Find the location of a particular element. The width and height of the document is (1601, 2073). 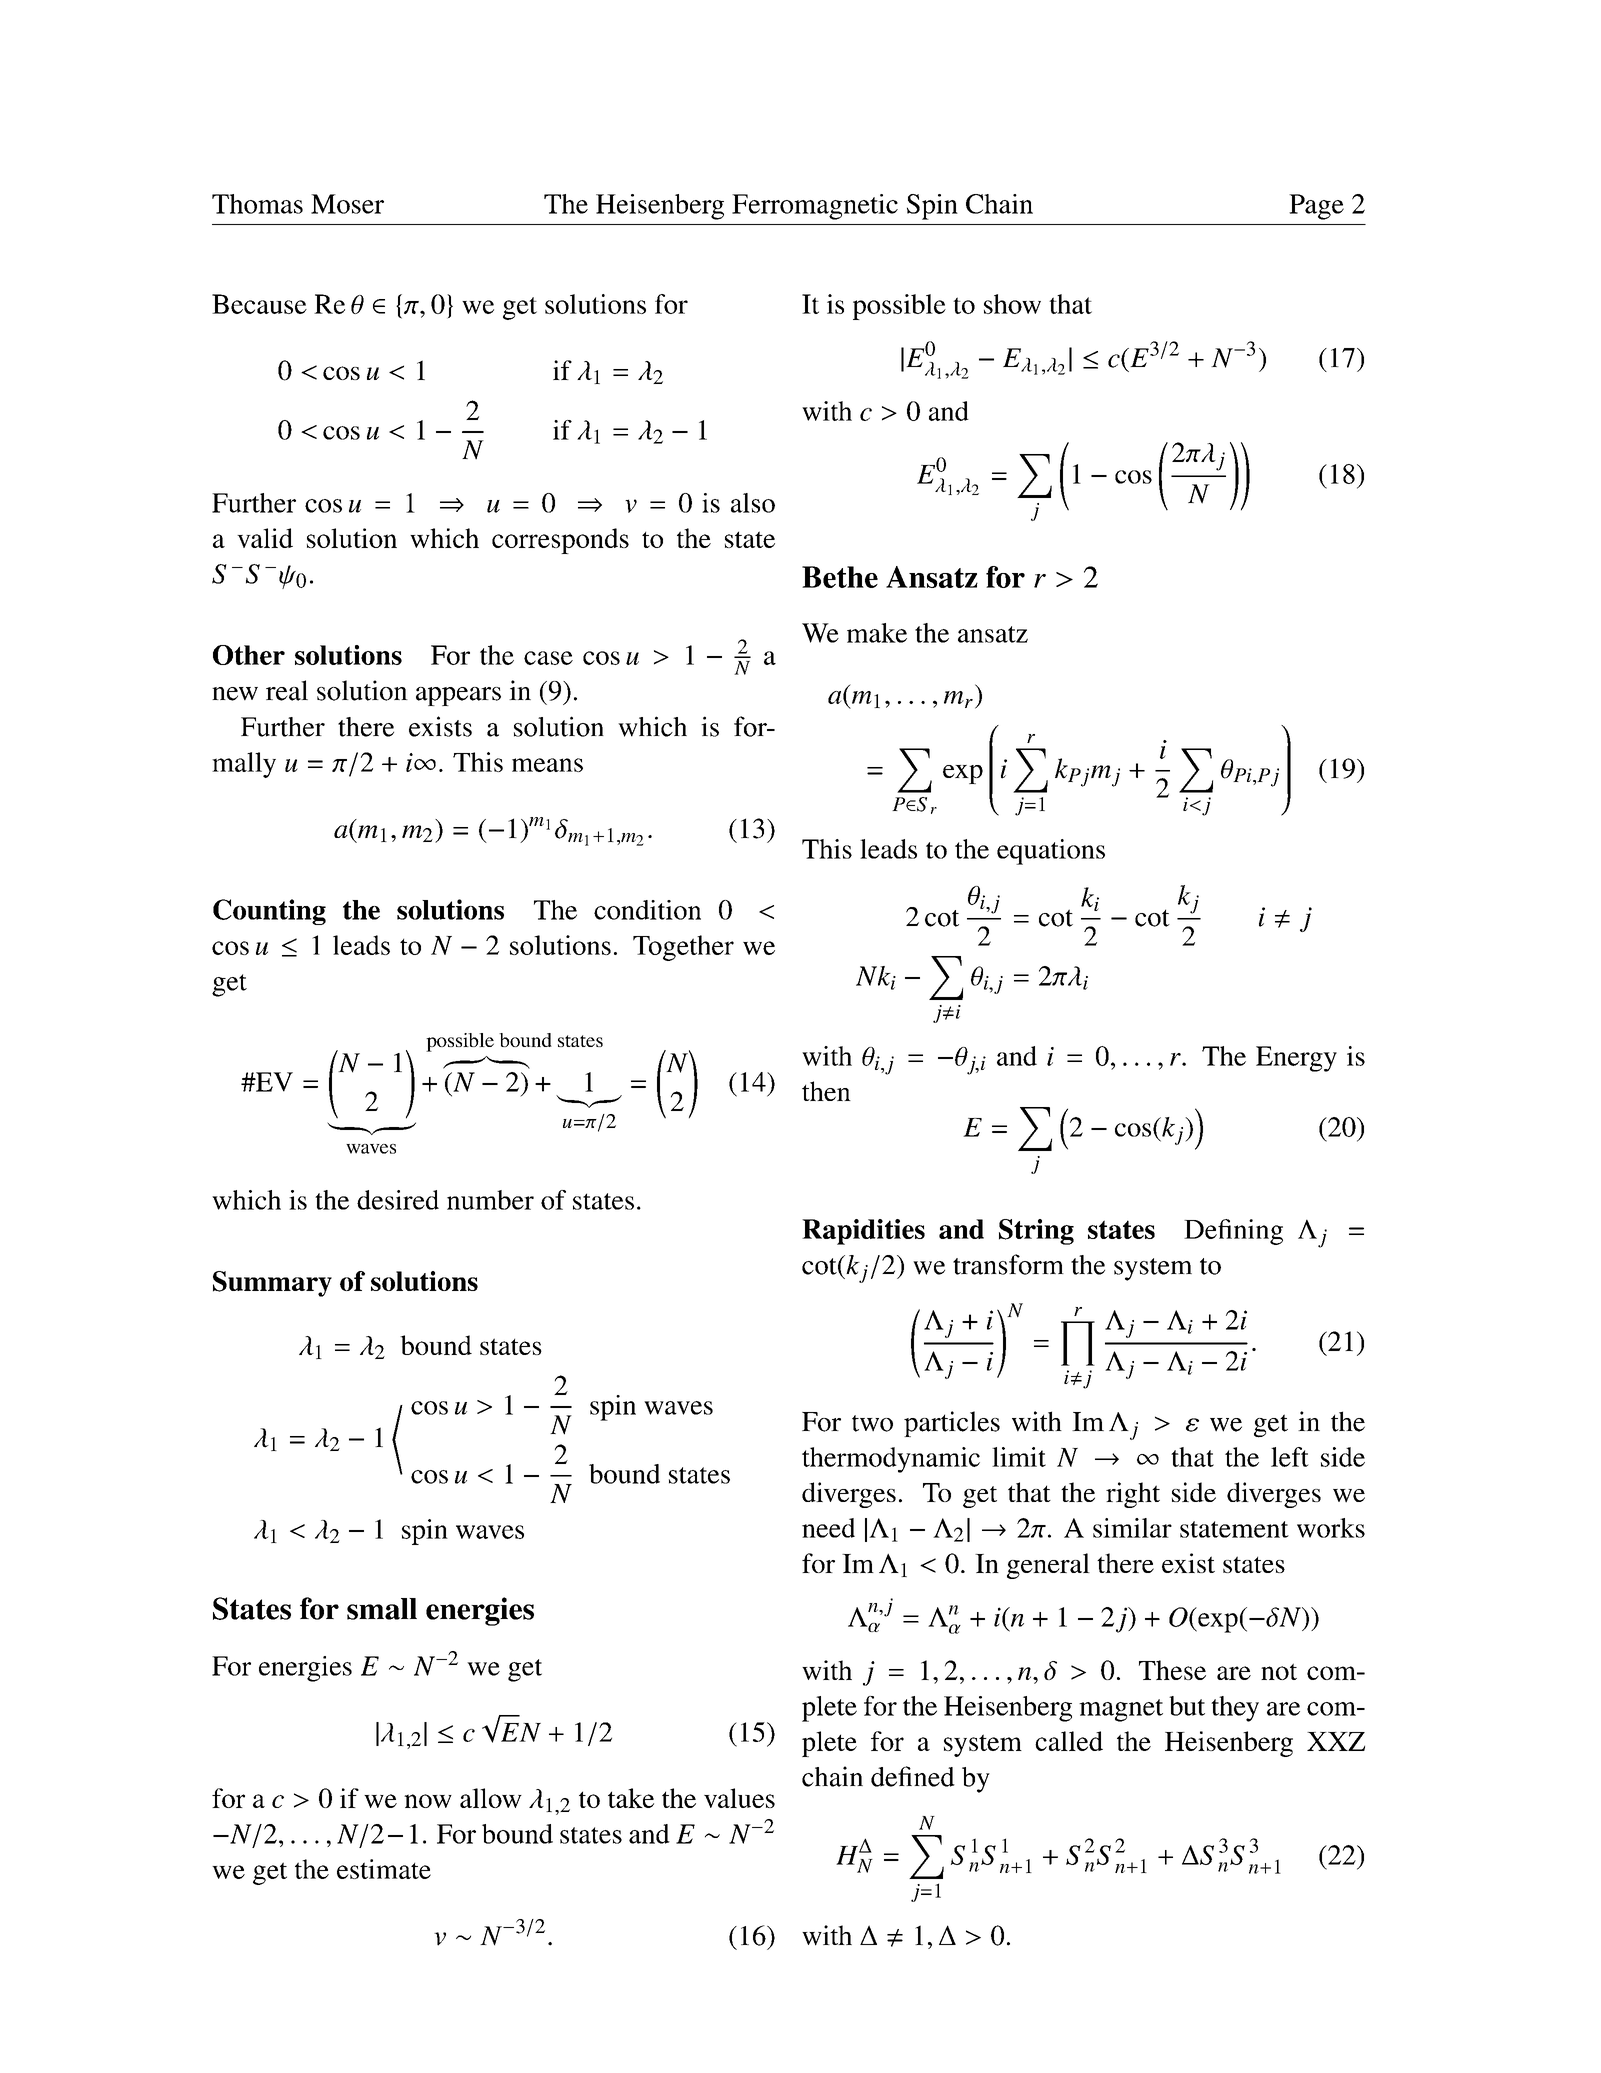

two is located at coordinates (872, 1423).
